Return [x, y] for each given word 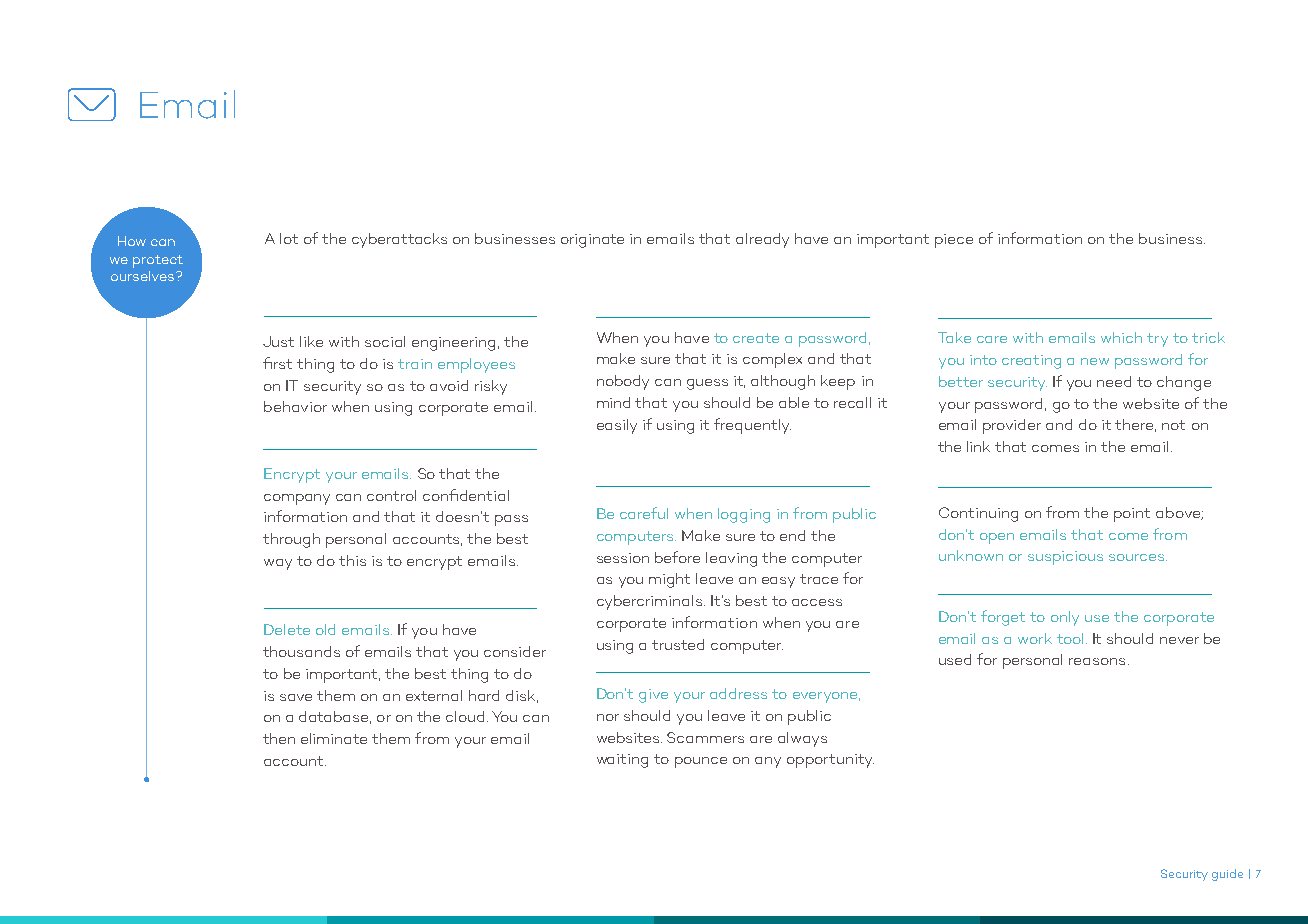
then [279, 738]
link [978, 446]
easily [617, 426]
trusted [678, 644]
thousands [301, 651]
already [762, 240]
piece [954, 241]
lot [289, 238]
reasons [1097, 661]
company [297, 499]
